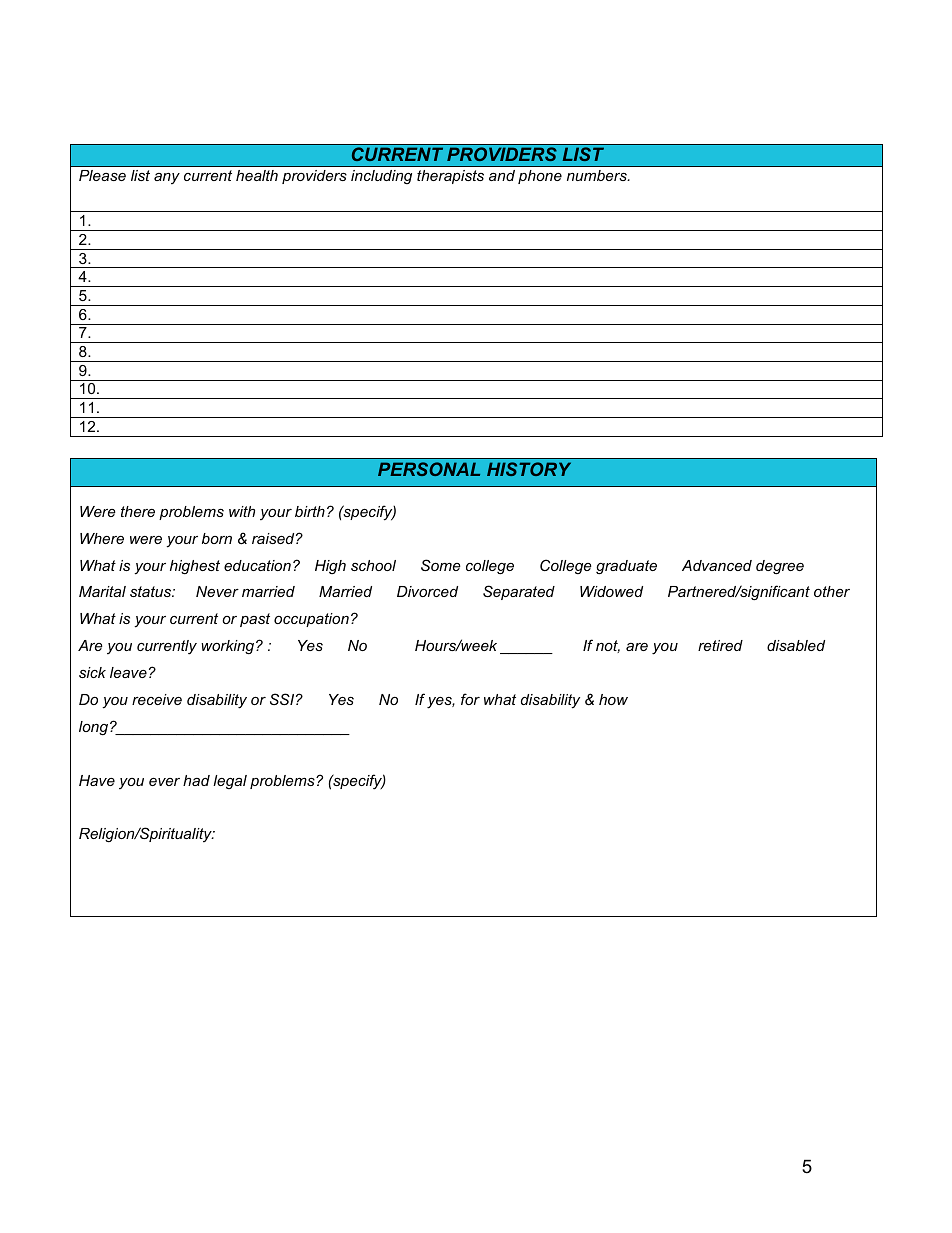 The width and height of the screenshot is (952, 1233). What do you see at coordinates (429, 469) in the screenshot?
I see `PERSONAL` at bounding box center [429, 469].
